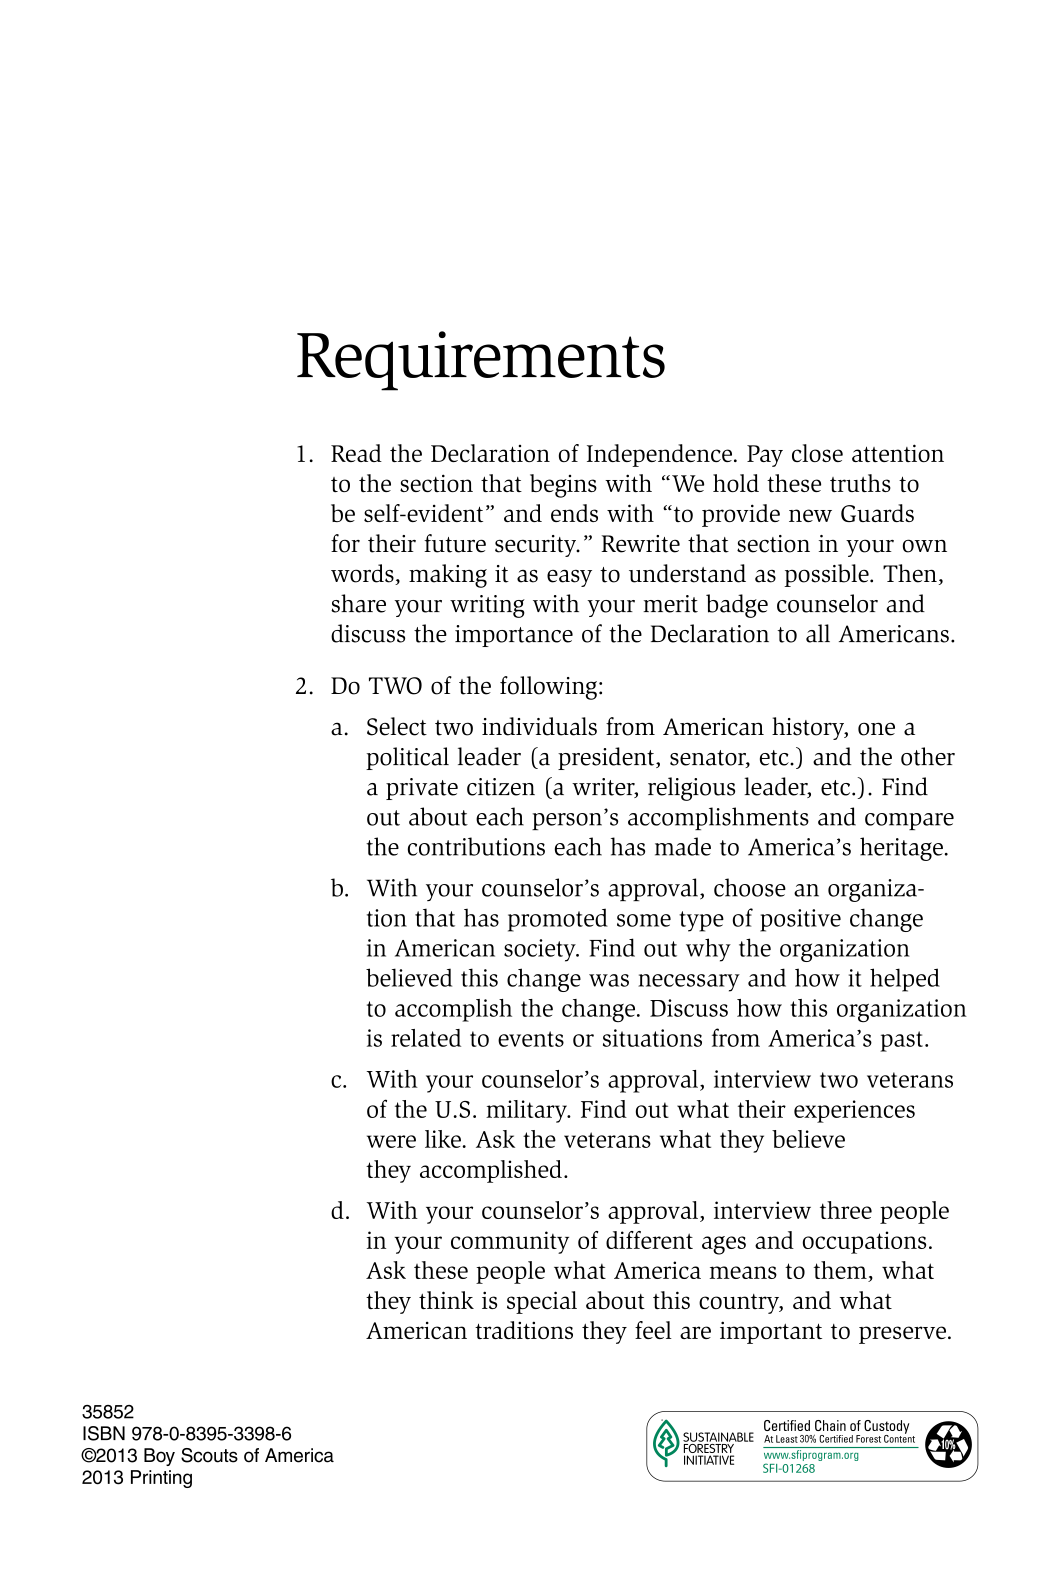  Describe the element at coordinates (397, 726) in the screenshot. I see `Select` at that location.
